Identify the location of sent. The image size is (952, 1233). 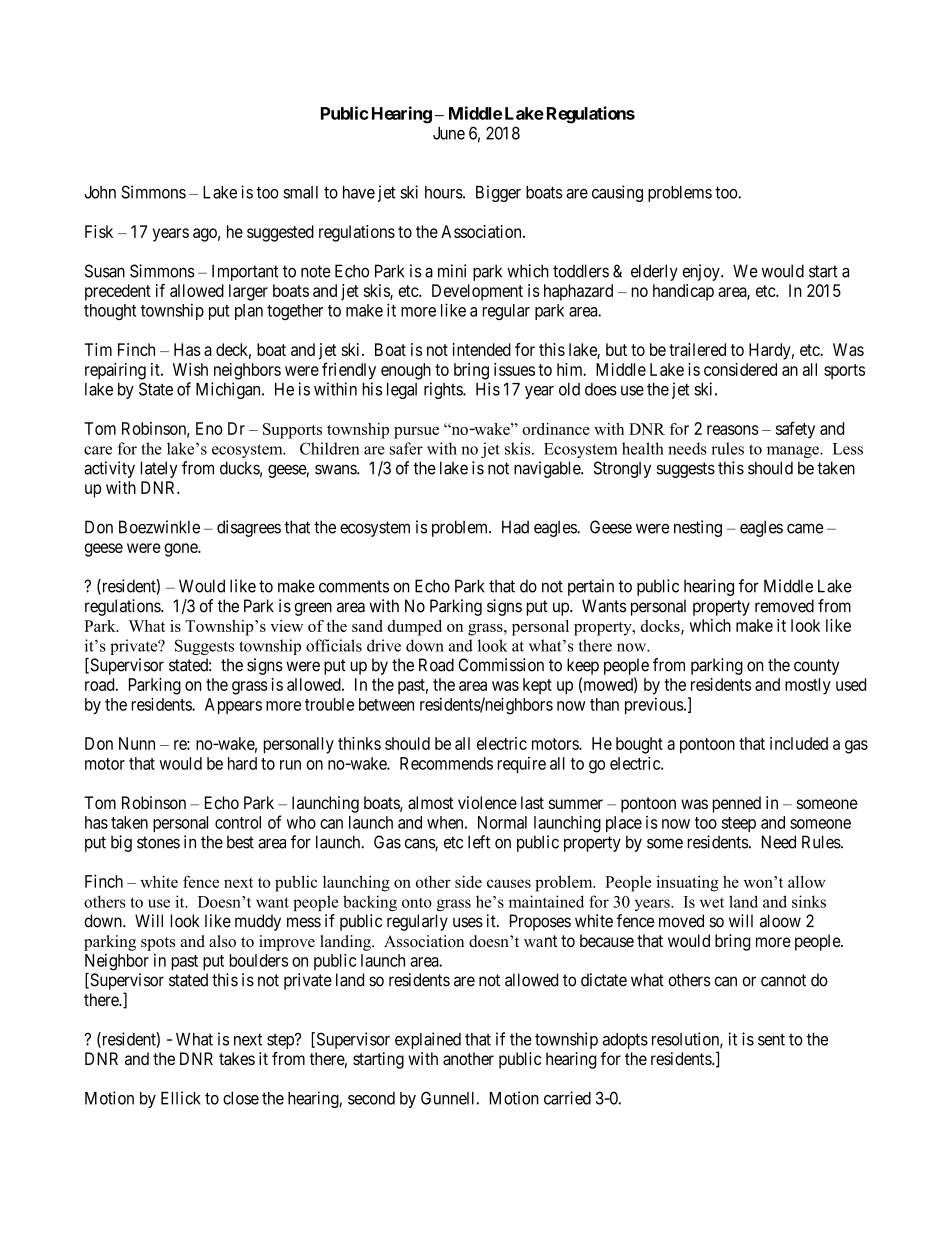
(771, 1039).
